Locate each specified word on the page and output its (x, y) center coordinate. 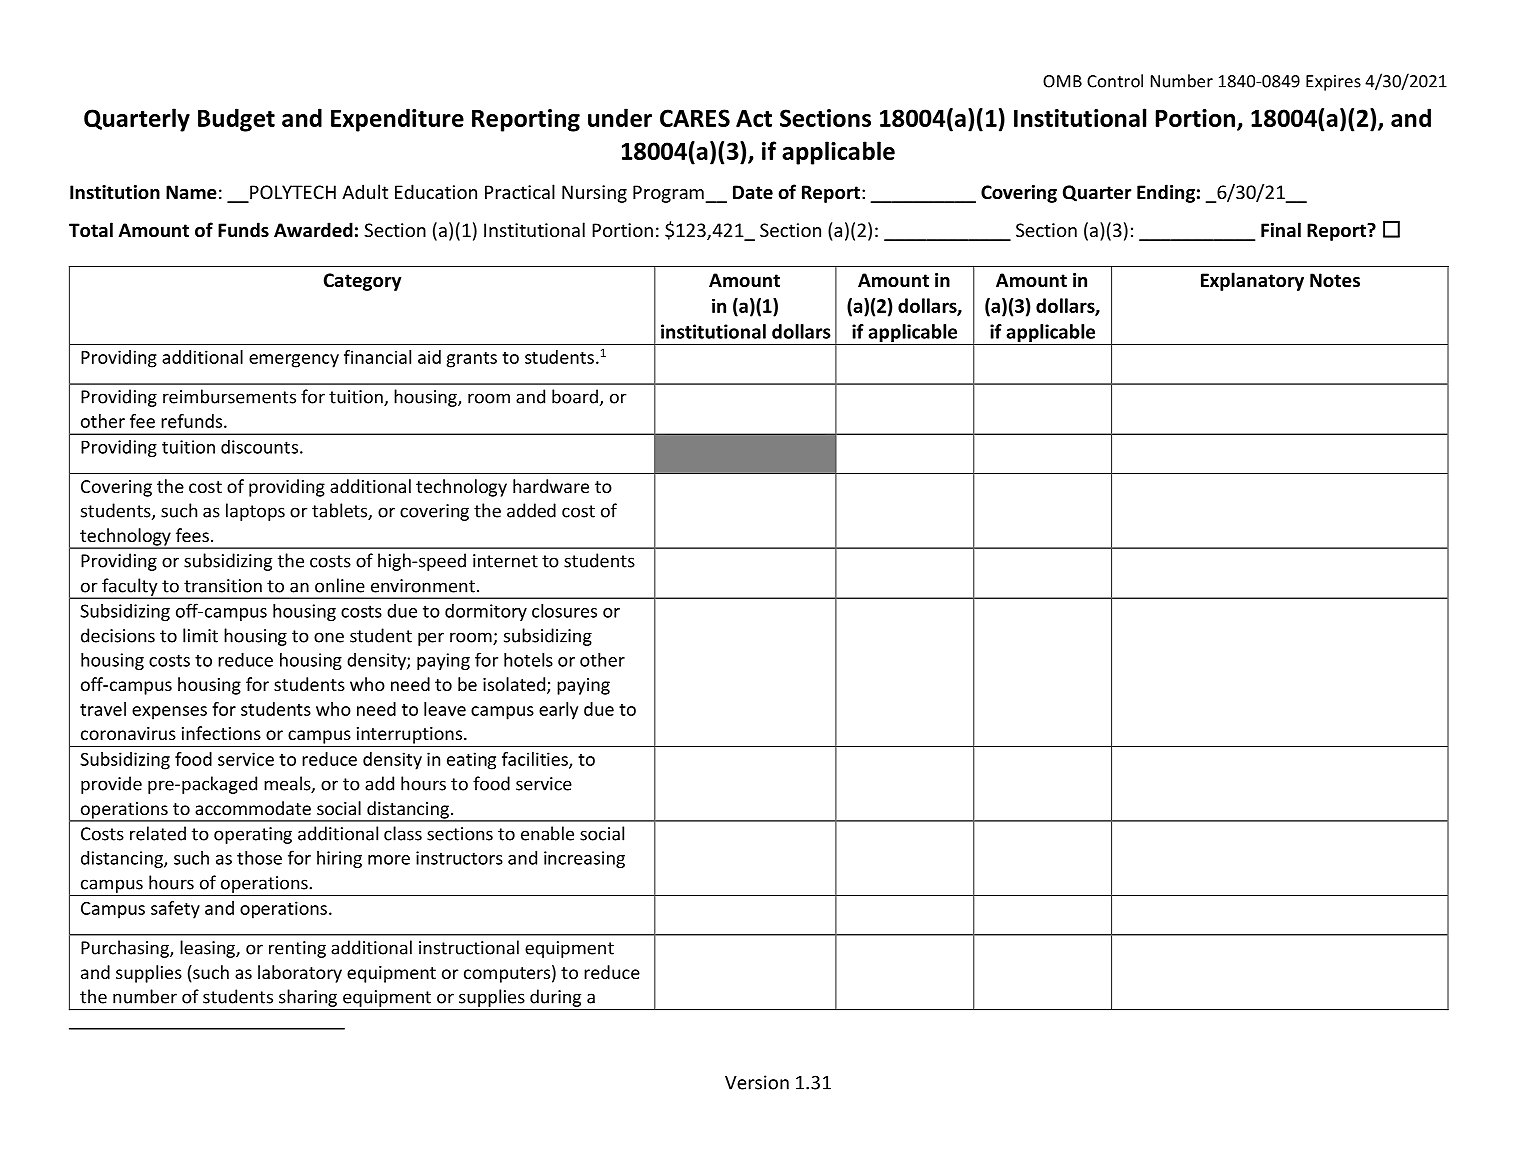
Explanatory (1252, 281)
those (259, 857)
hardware (551, 486)
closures (564, 610)
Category (362, 282)
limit (200, 635)
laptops (255, 512)
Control (1115, 81)
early (558, 711)
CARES (695, 118)
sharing (308, 998)
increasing (584, 859)
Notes (1335, 280)
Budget (236, 120)
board (575, 396)
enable (547, 833)
